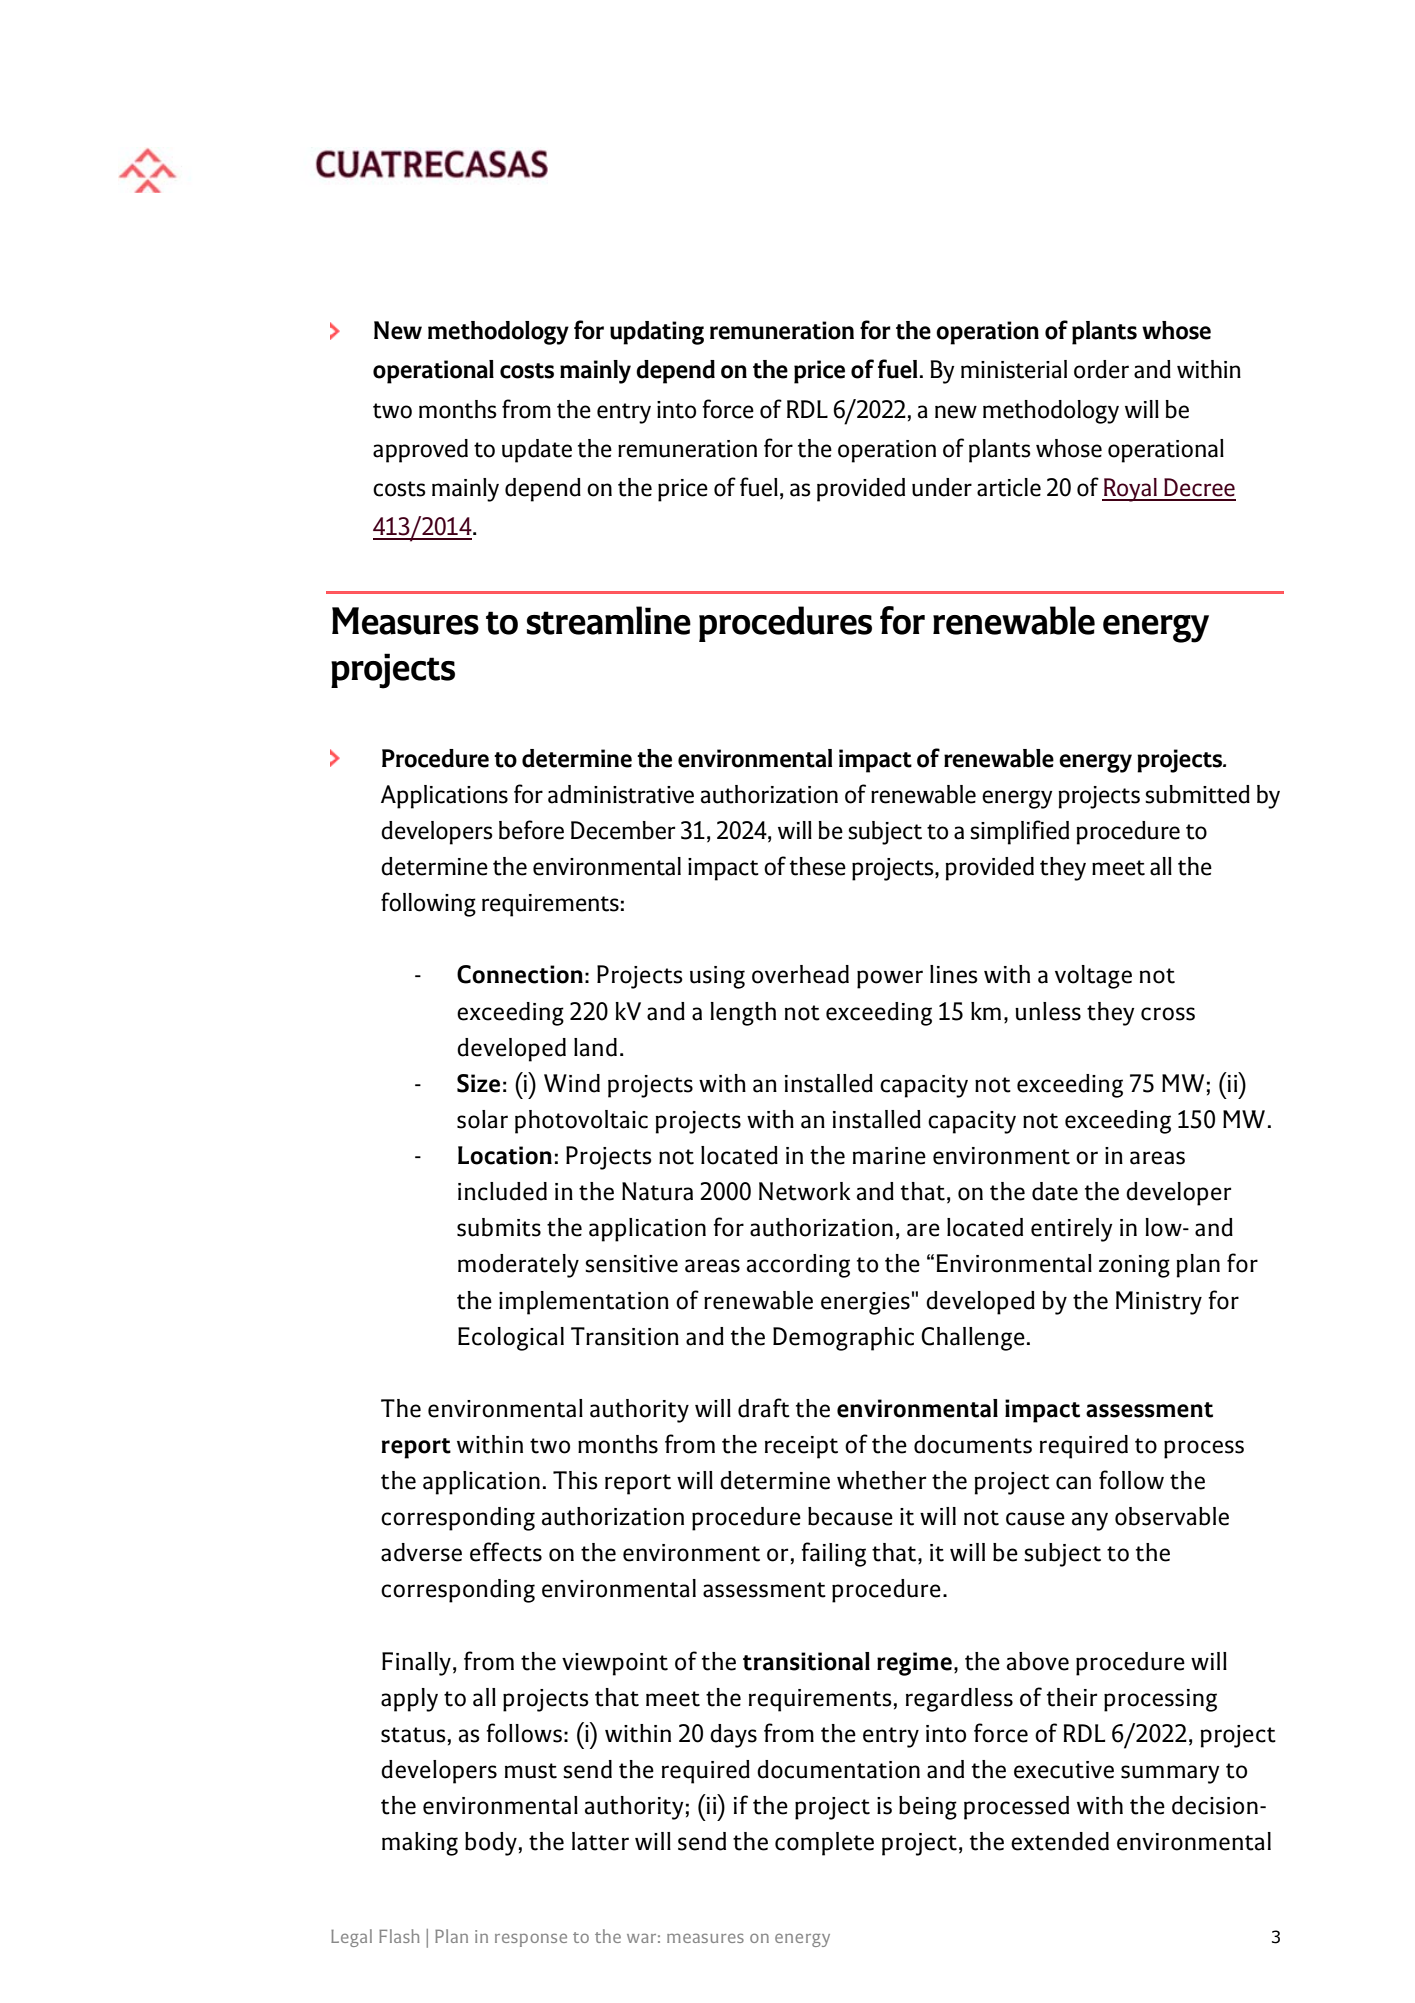 Image resolution: width=1415 pixels, height=2003 pixels. I want to click on draft, so click(764, 1408).
